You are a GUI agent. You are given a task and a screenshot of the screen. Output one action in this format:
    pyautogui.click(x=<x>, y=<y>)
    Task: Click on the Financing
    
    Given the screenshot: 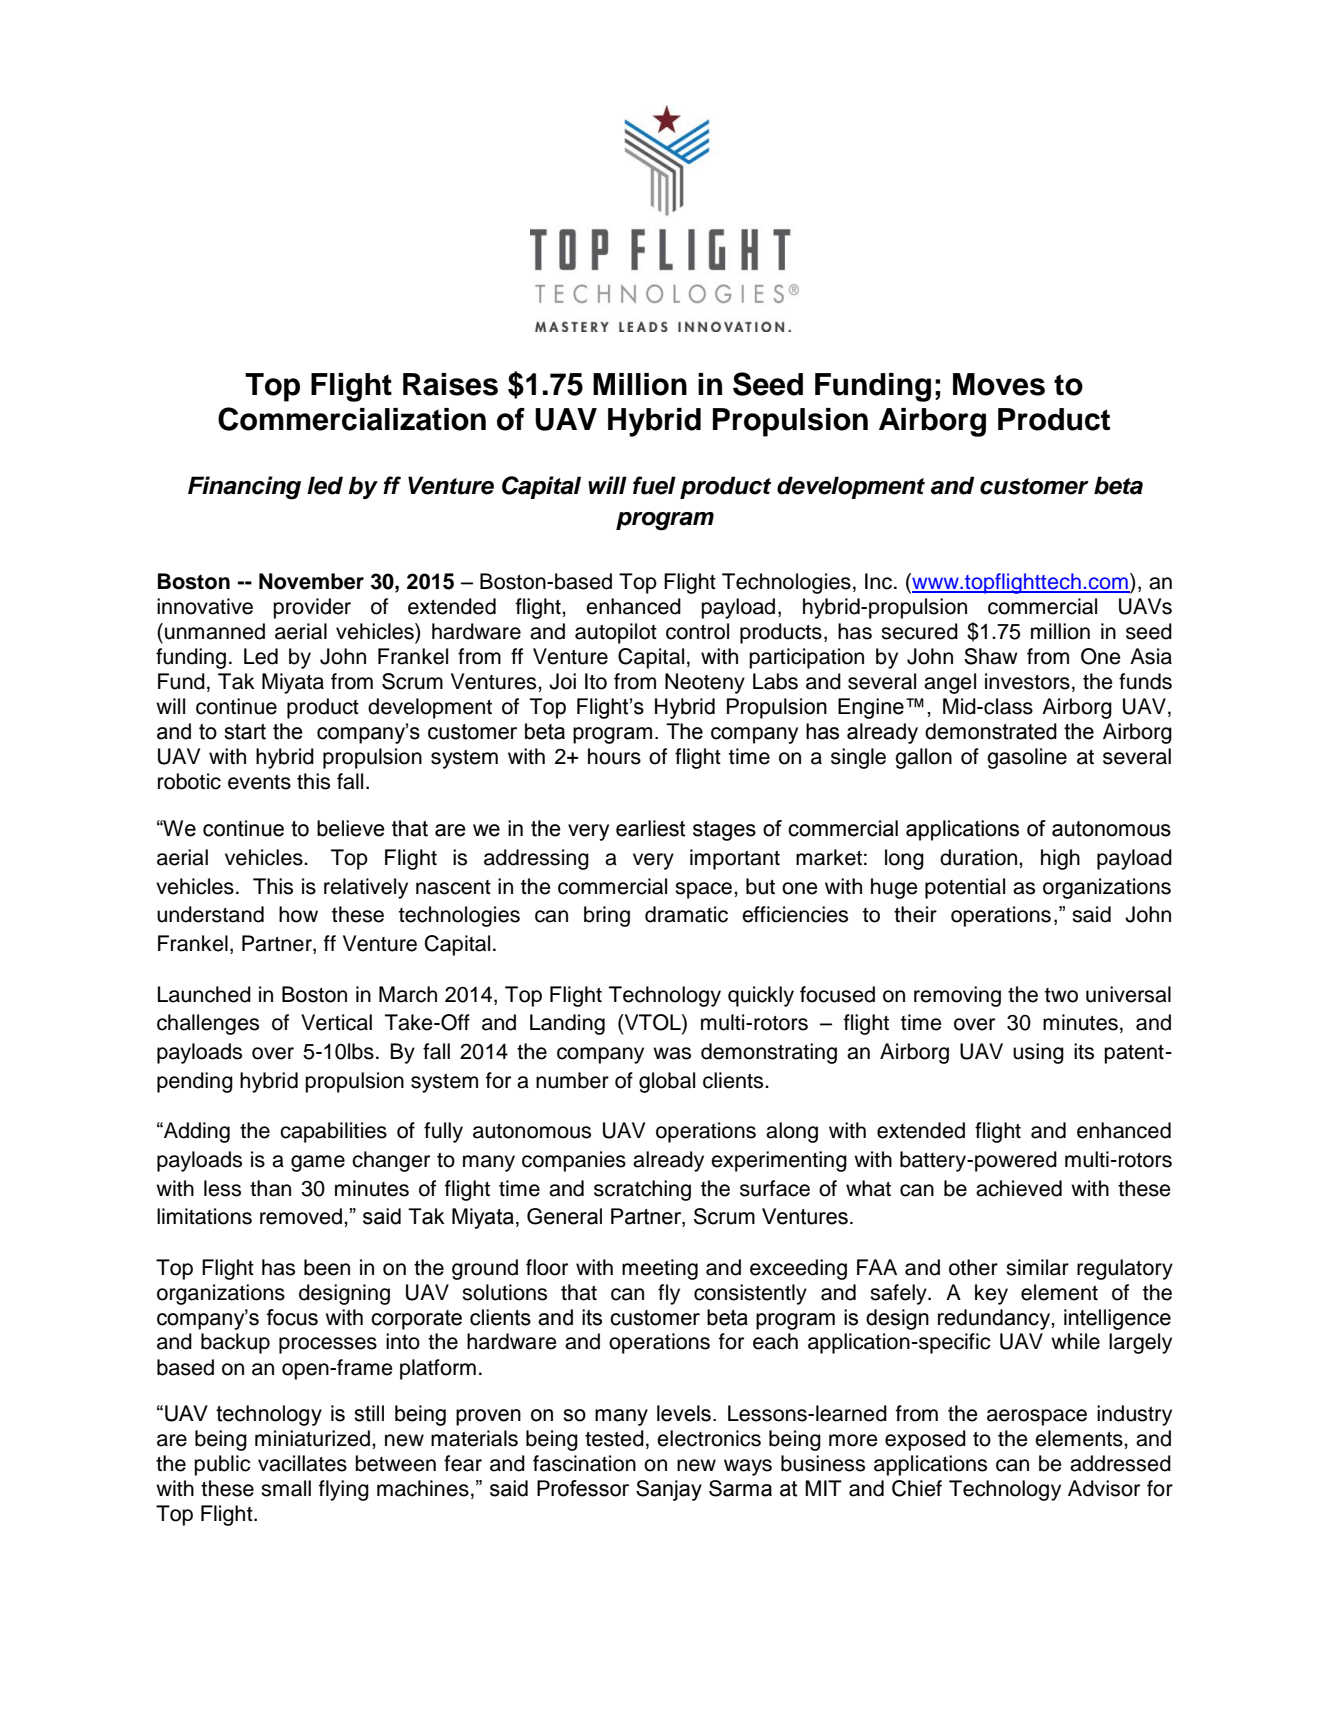 What is the action you would take?
    pyautogui.click(x=244, y=488)
